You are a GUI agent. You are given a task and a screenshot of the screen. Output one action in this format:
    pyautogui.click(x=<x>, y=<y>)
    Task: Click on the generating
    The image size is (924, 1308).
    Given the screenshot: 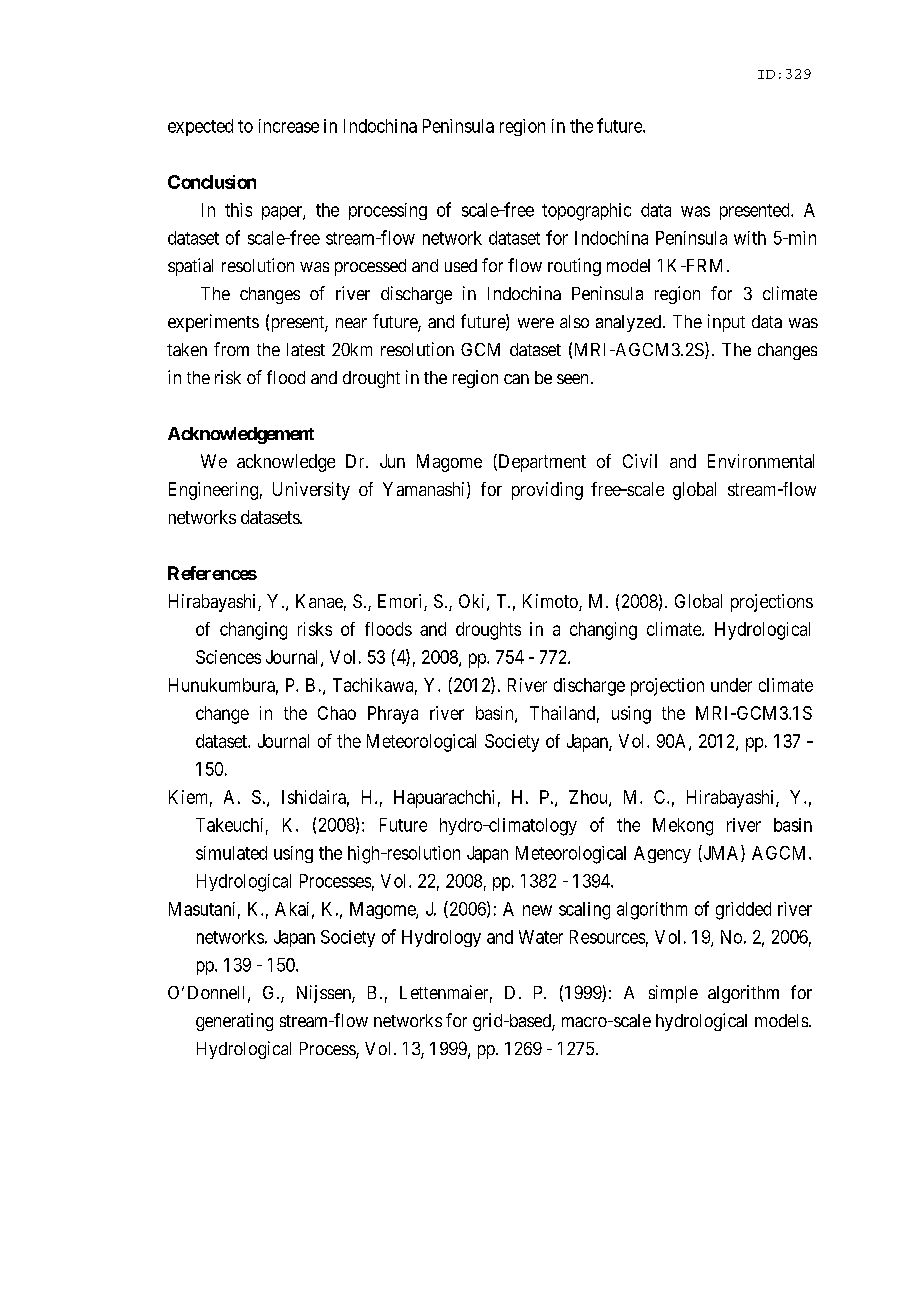 What is the action you would take?
    pyautogui.click(x=234, y=1022)
